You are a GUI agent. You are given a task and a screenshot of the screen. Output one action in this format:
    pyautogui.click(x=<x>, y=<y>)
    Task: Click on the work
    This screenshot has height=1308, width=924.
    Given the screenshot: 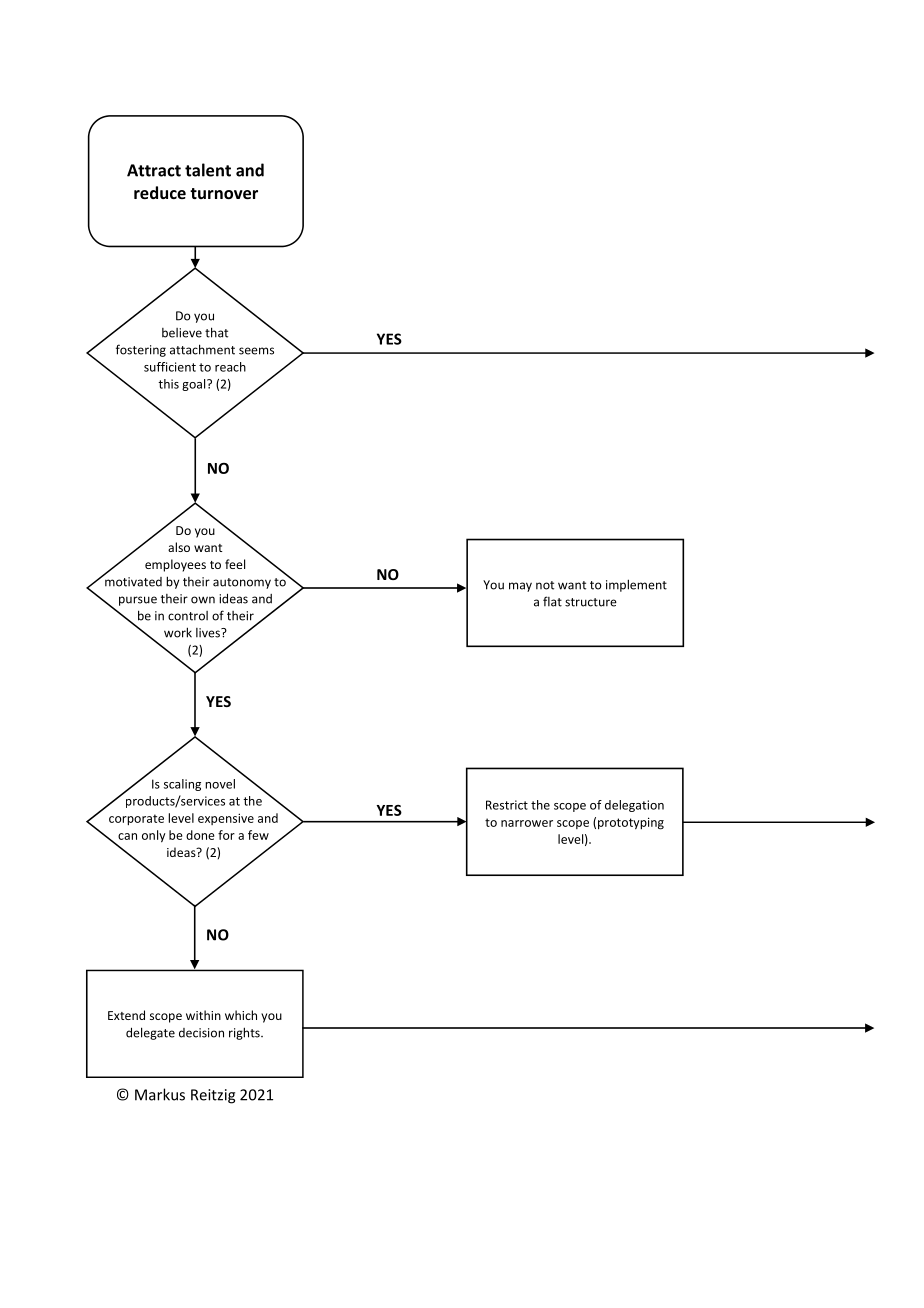 What is the action you would take?
    pyautogui.click(x=178, y=632)
